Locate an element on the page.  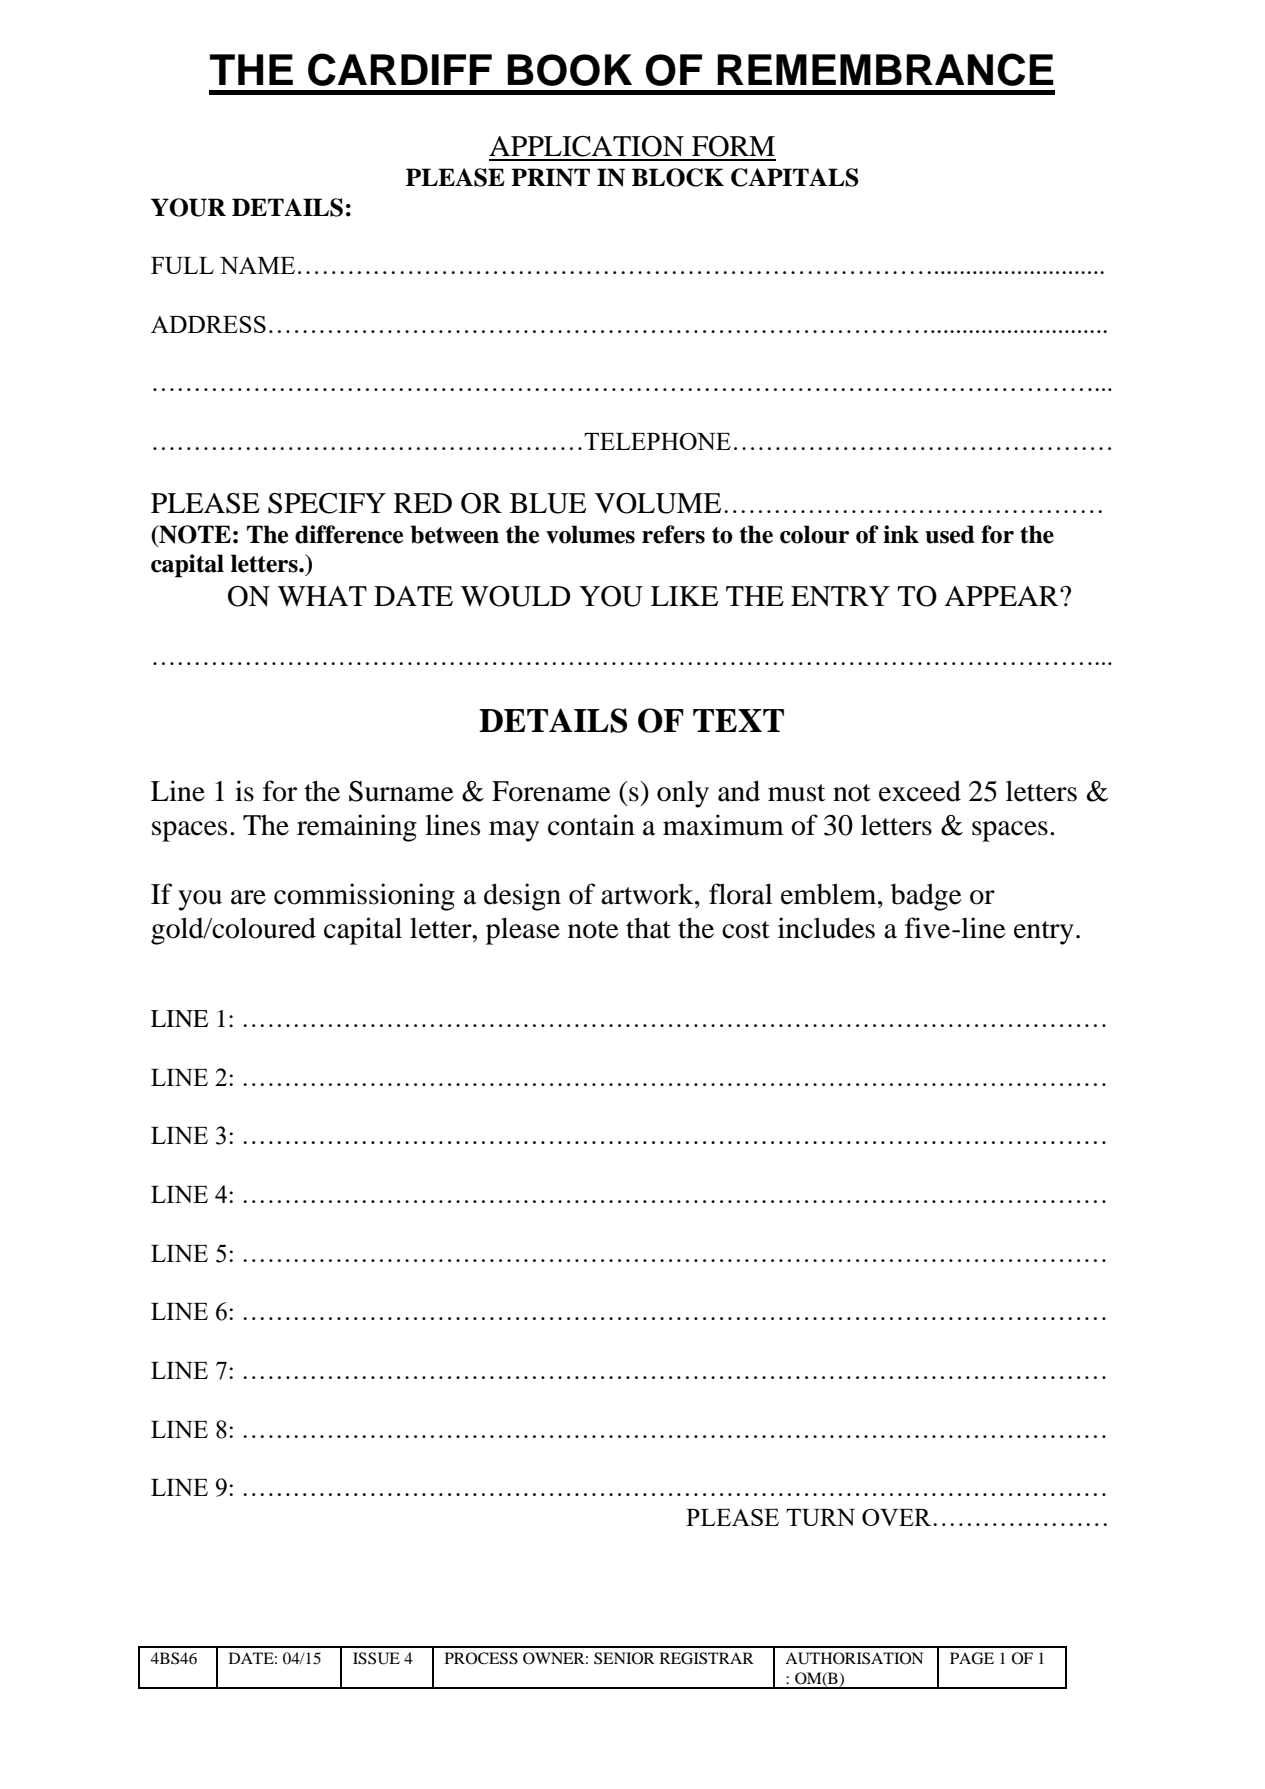
badge is located at coordinates (926, 897).
